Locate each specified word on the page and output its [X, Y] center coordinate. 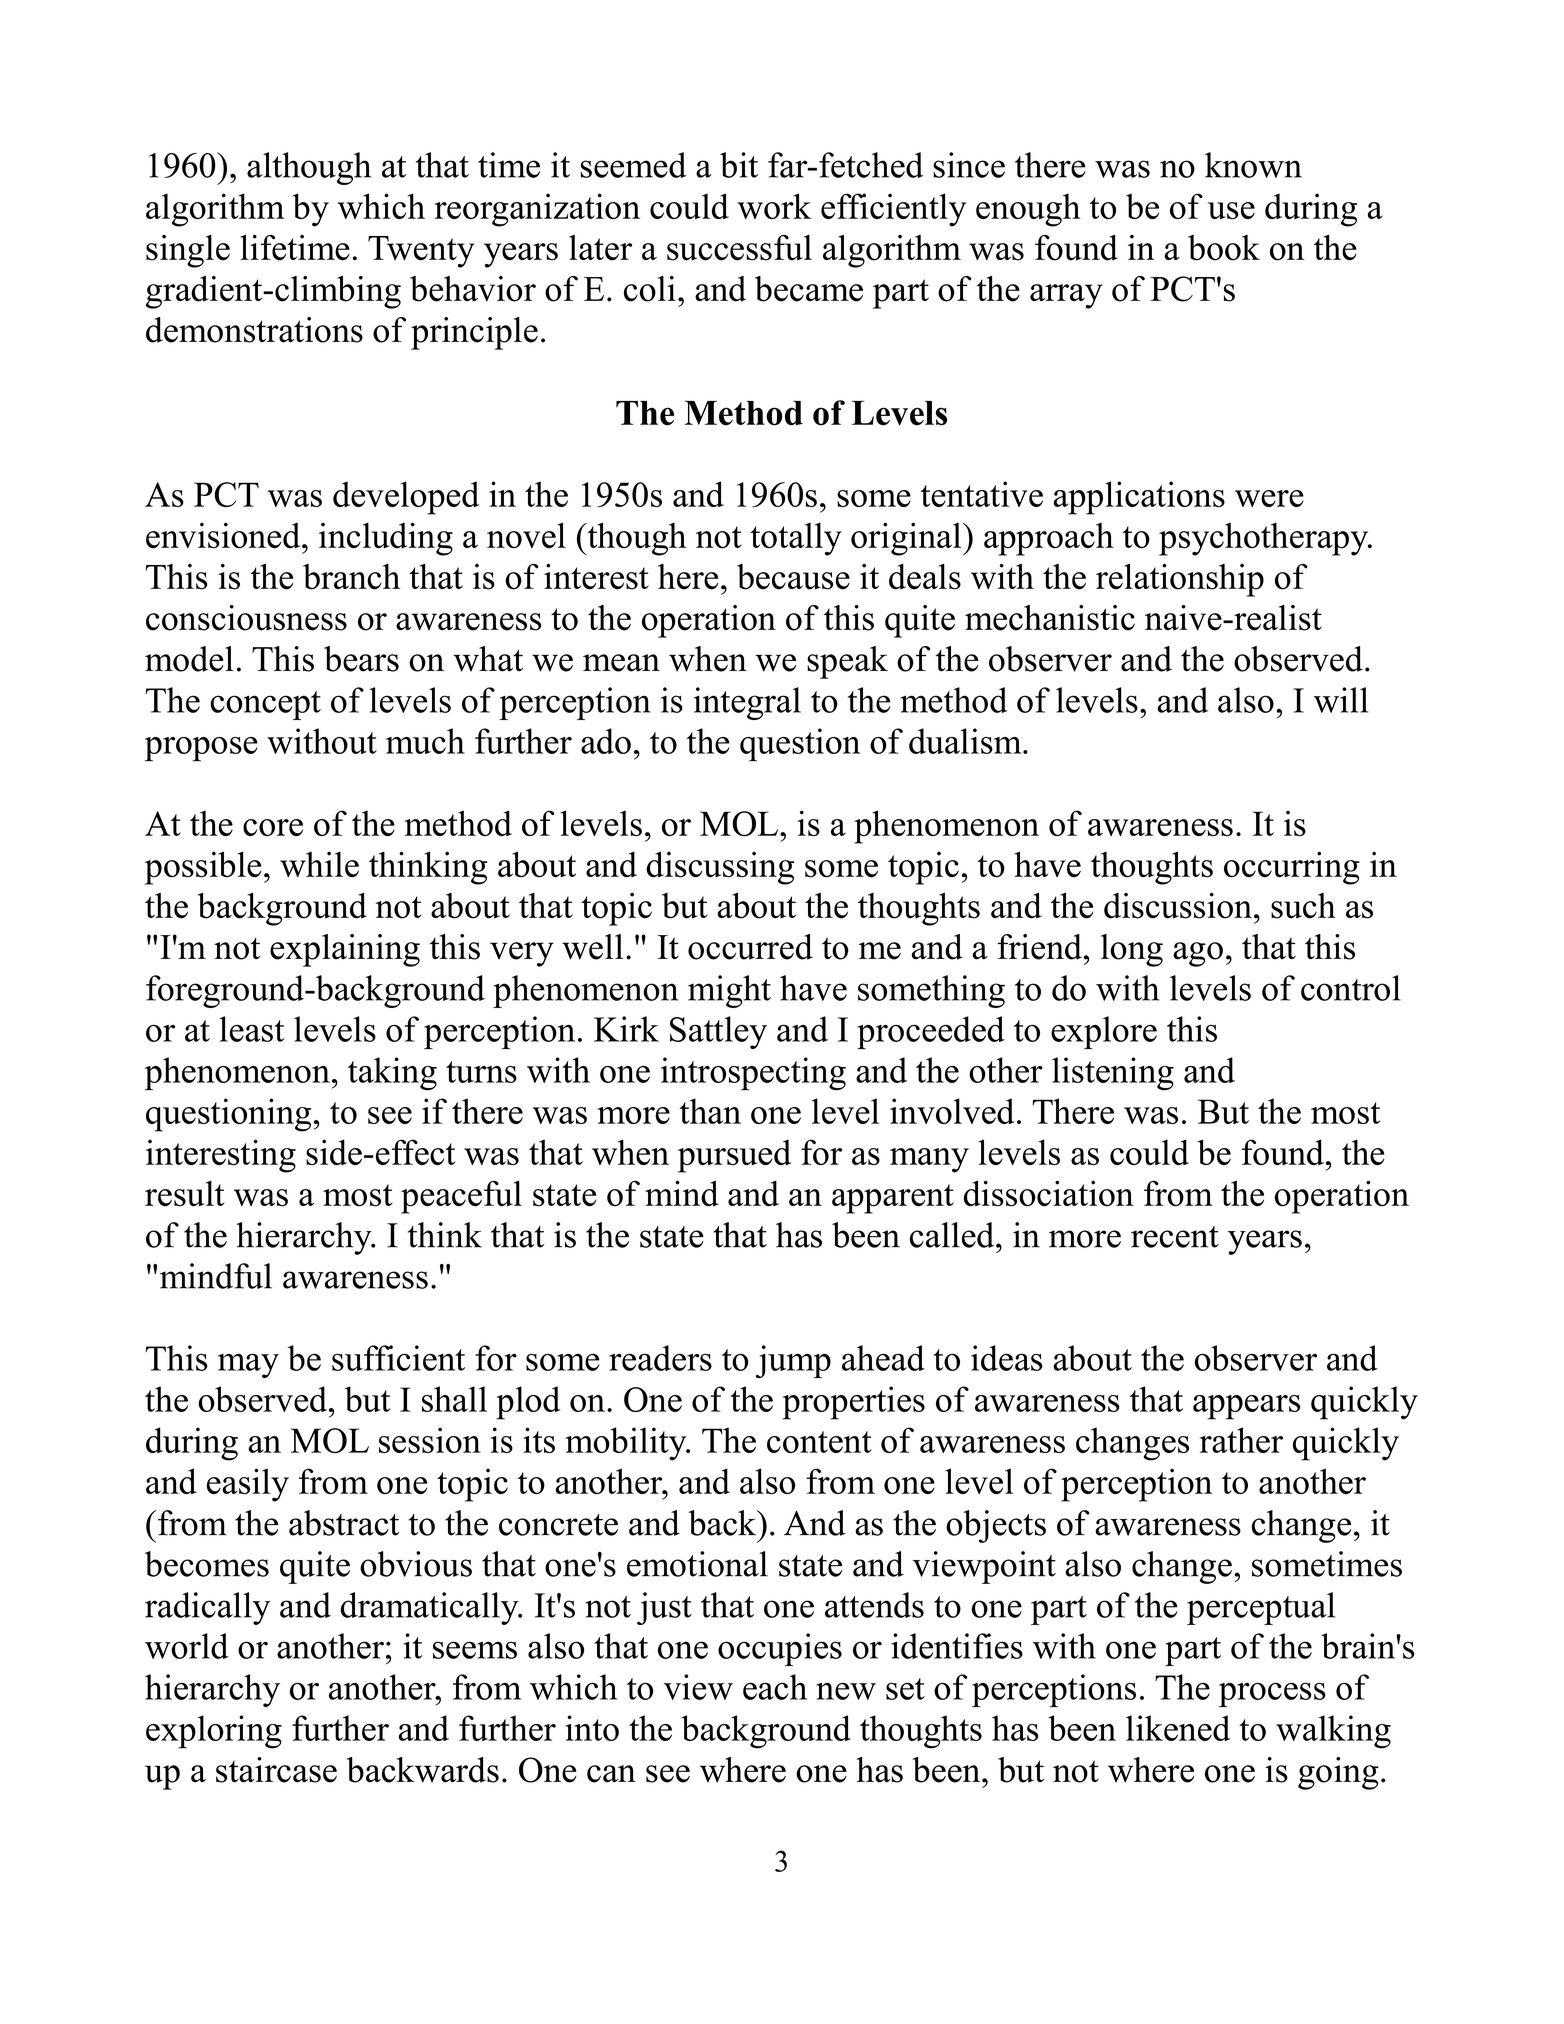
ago [1198, 954]
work [775, 206]
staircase [276, 1770]
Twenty [421, 252]
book [1224, 248]
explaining [345, 950]
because [793, 577]
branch [351, 577]
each [775, 1687]
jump [793, 1361]
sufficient [398, 1358]
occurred [750, 947]
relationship [1180, 580]
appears [1246, 1407]
